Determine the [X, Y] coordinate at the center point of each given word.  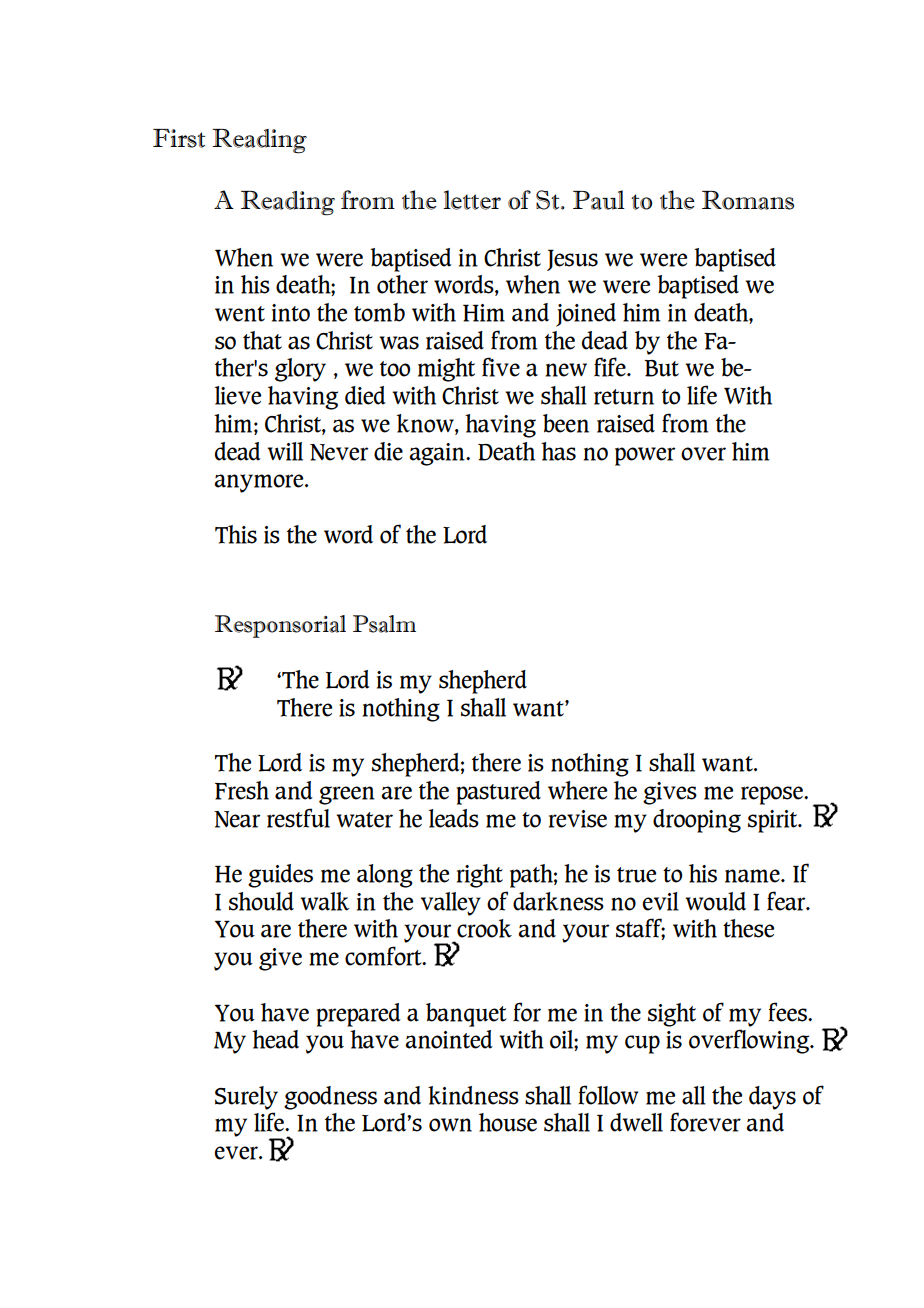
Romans [748, 200]
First [179, 138]
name [753, 876]
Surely [246, 1098]
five [501, 367]
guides [280, 876]
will [285, 451]
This [236, 534]
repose [773, 795]
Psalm [384, 624]
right [480, 876]
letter [472, 200]
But [661, 368]
